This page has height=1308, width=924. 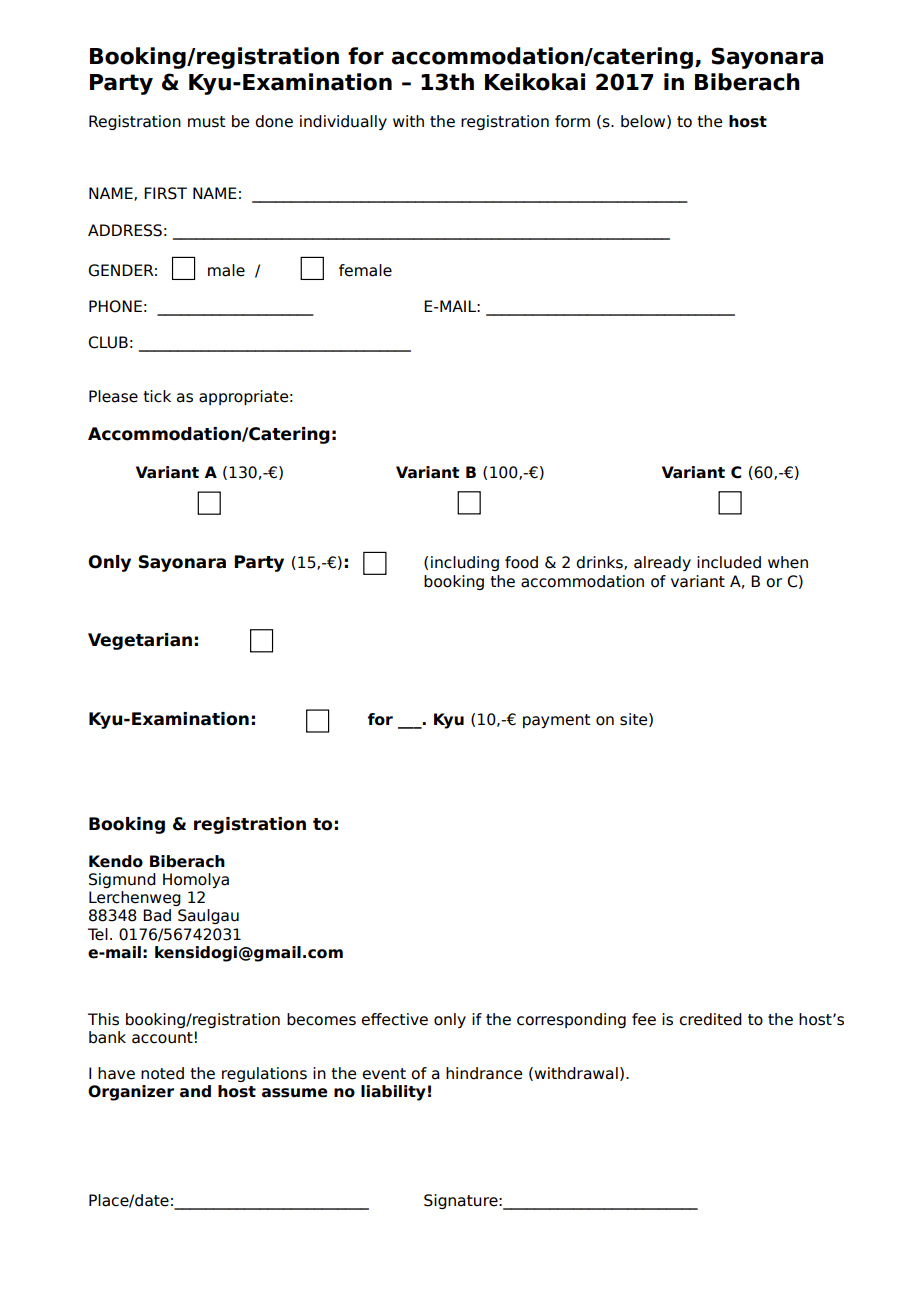 I want to click on site, so click(x=635, y=720).
